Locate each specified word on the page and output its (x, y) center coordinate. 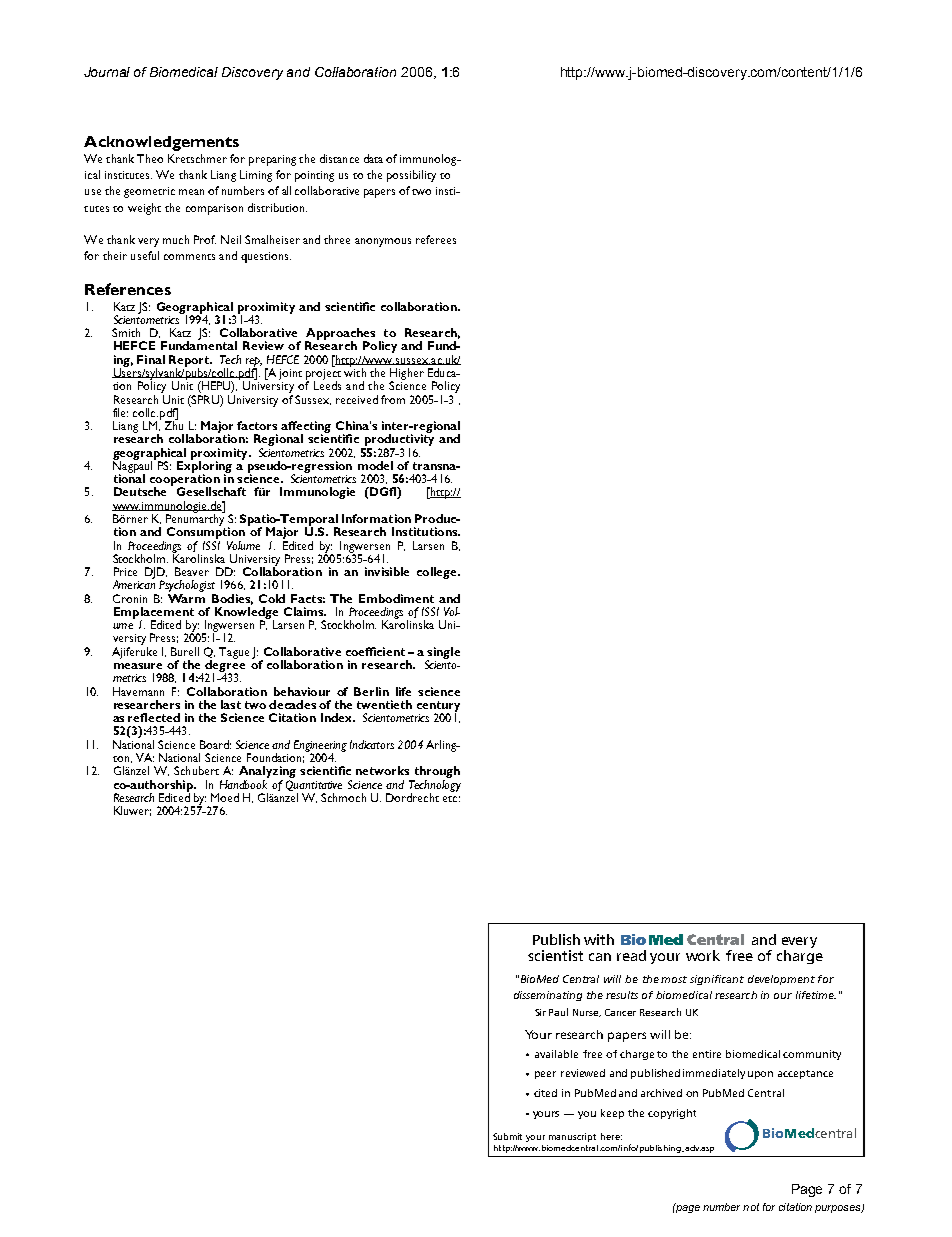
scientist (555, 955)
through (435, 773)
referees (436, 239)
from (393, 399)
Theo (150, 158)
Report (190, 362)
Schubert (196, 770)
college (438, 573)
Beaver (192, 571)
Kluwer (132, 811)
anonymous (383, 242)
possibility (411, 176)
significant (717, 980)
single (443, 654)
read (631, 955)
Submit (507, 1136)
